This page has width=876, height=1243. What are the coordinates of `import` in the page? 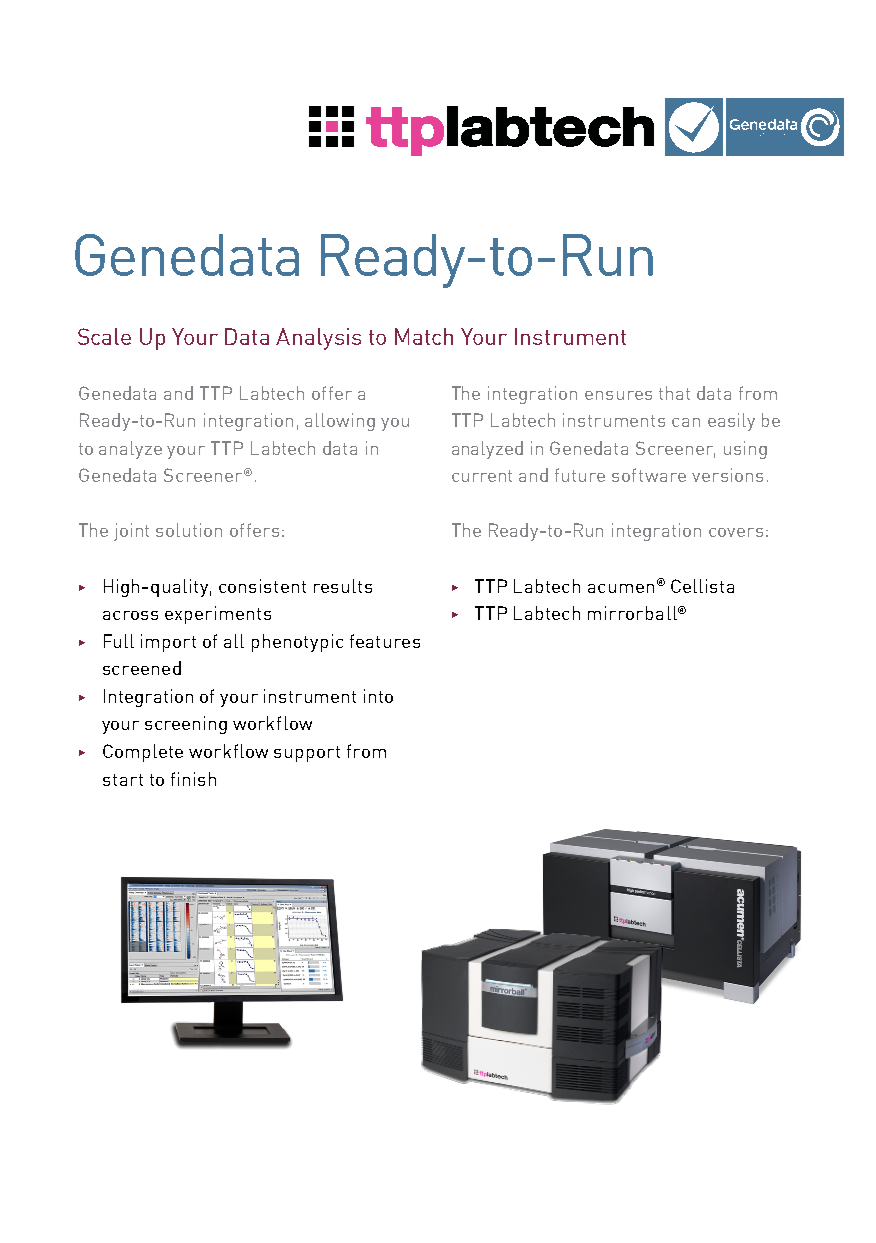 It's located at (168, 643).
